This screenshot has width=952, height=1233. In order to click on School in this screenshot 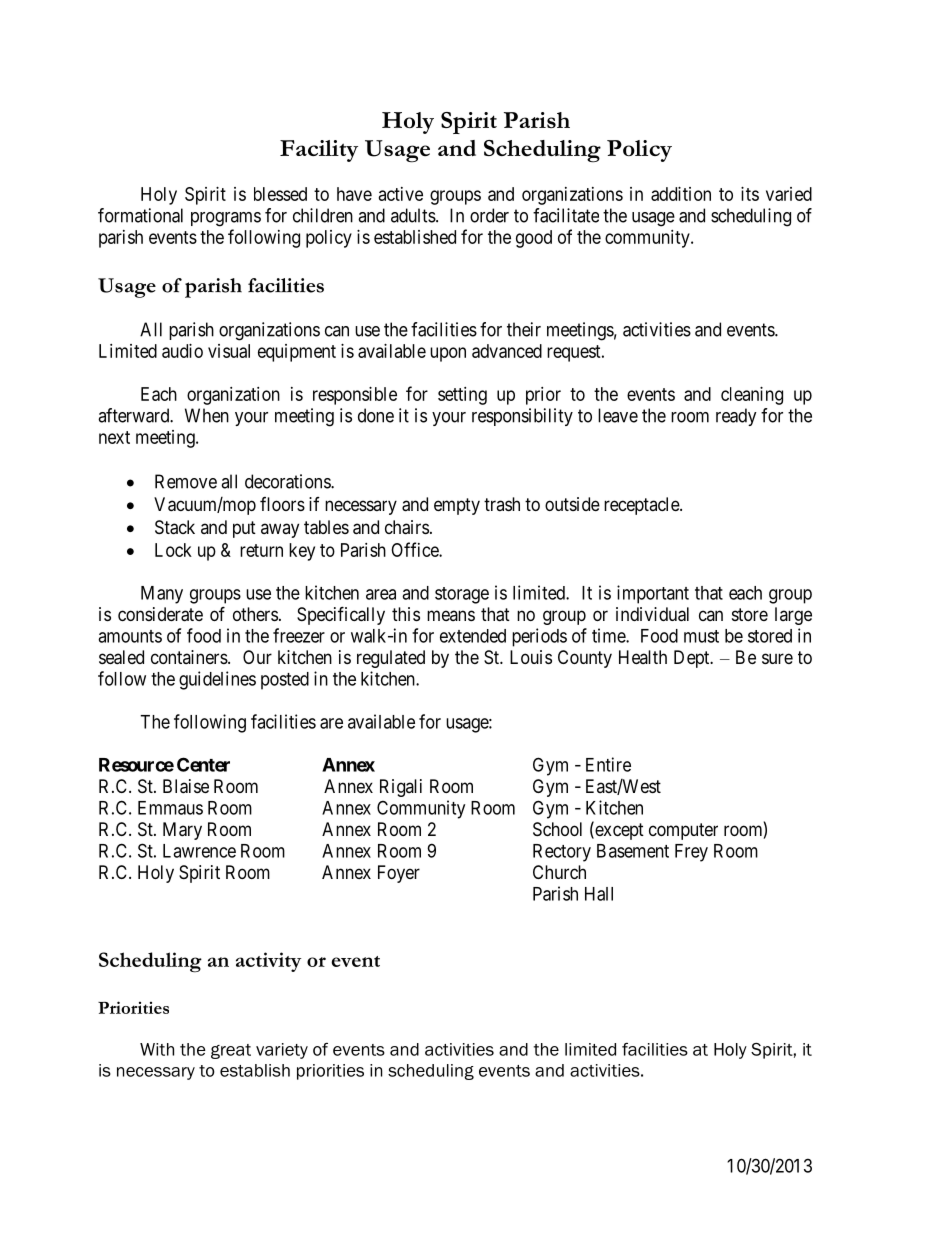, I will do `click(557, 829)`.
